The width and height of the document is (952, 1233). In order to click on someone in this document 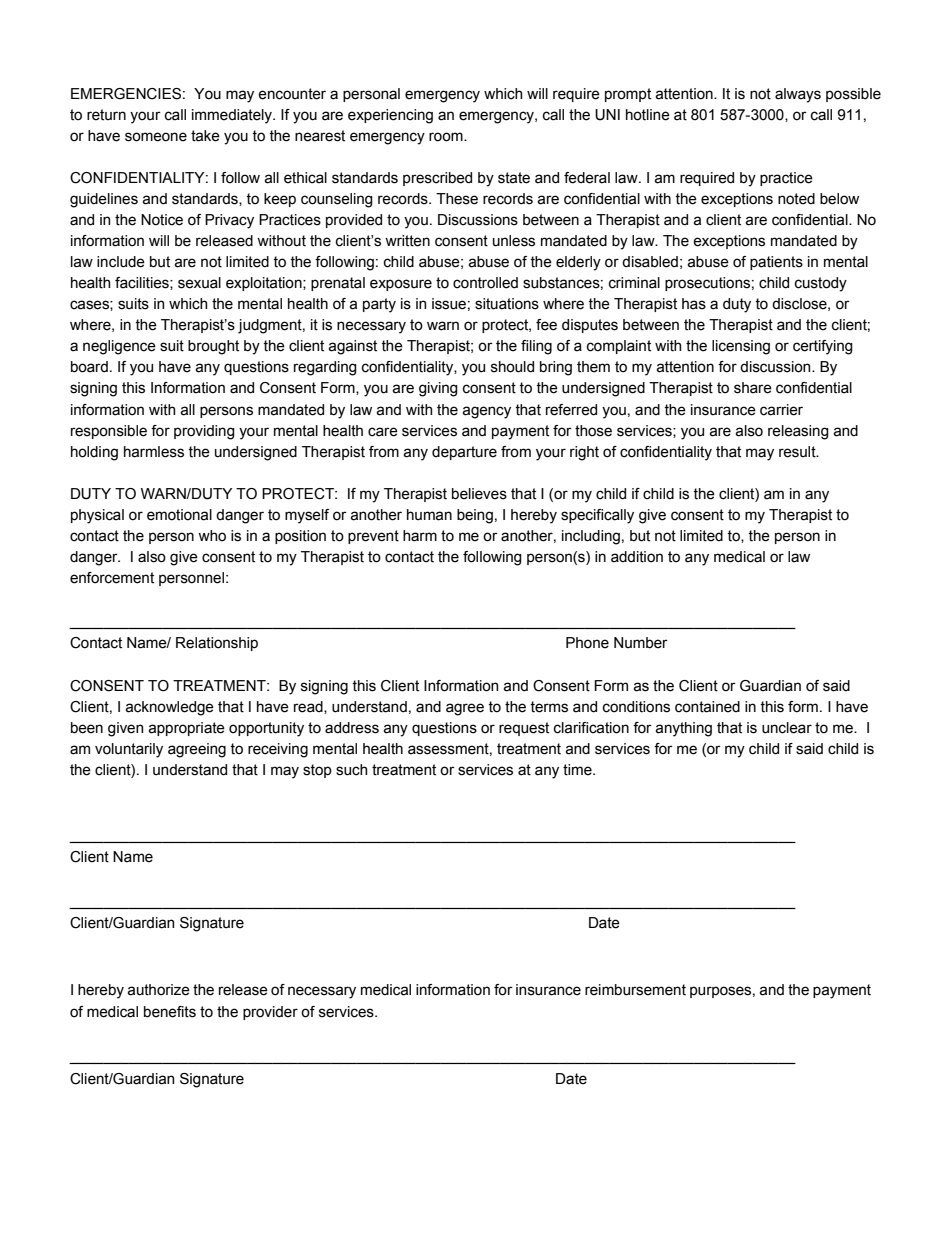, I will do `click(156, 137)`.
